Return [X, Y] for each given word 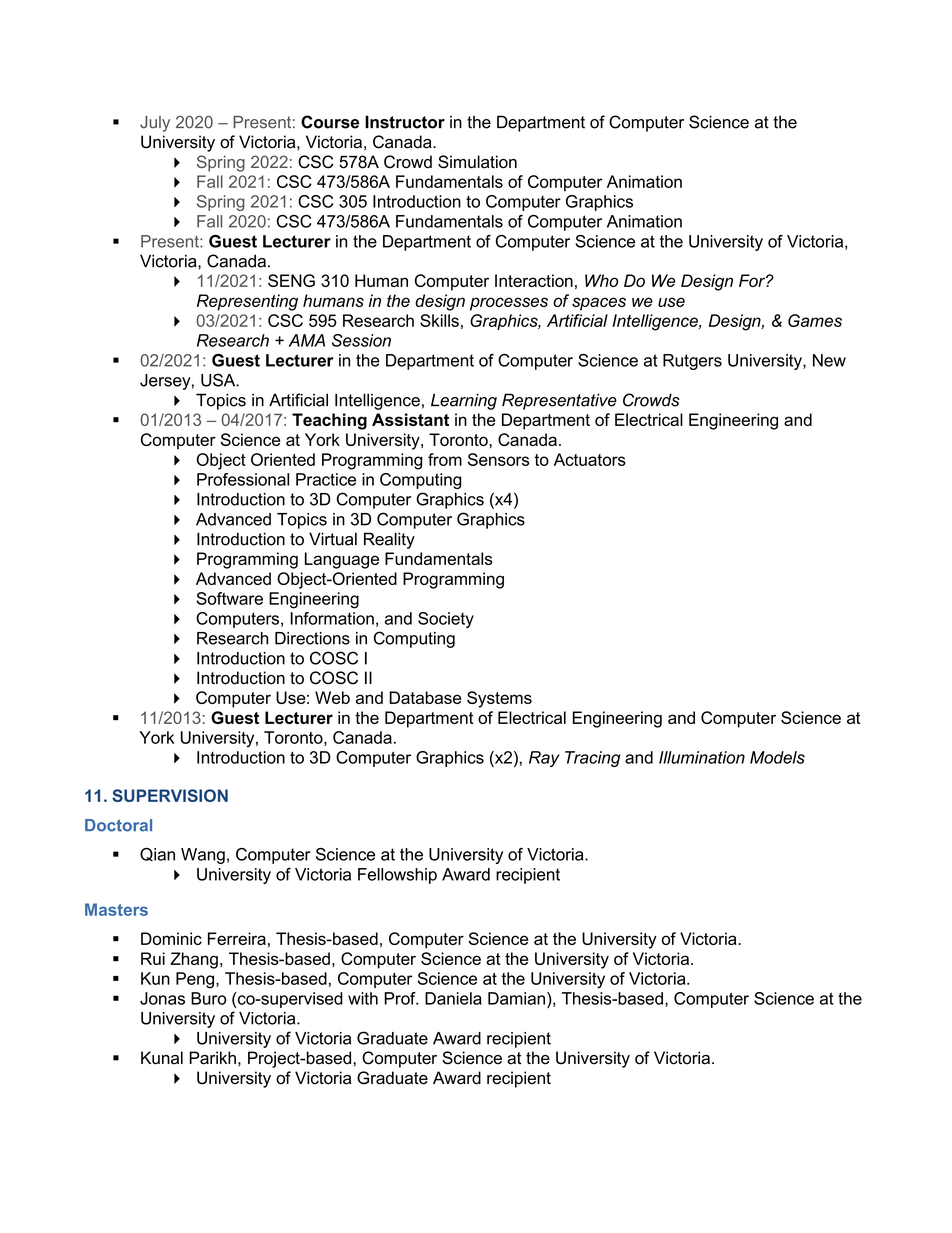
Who [601, 280]
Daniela [453, 998]
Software [229, 598]
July [155, 124]
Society [446, 620]
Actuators [590, 459]
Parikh [212, 1058]
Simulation [477, 162]
